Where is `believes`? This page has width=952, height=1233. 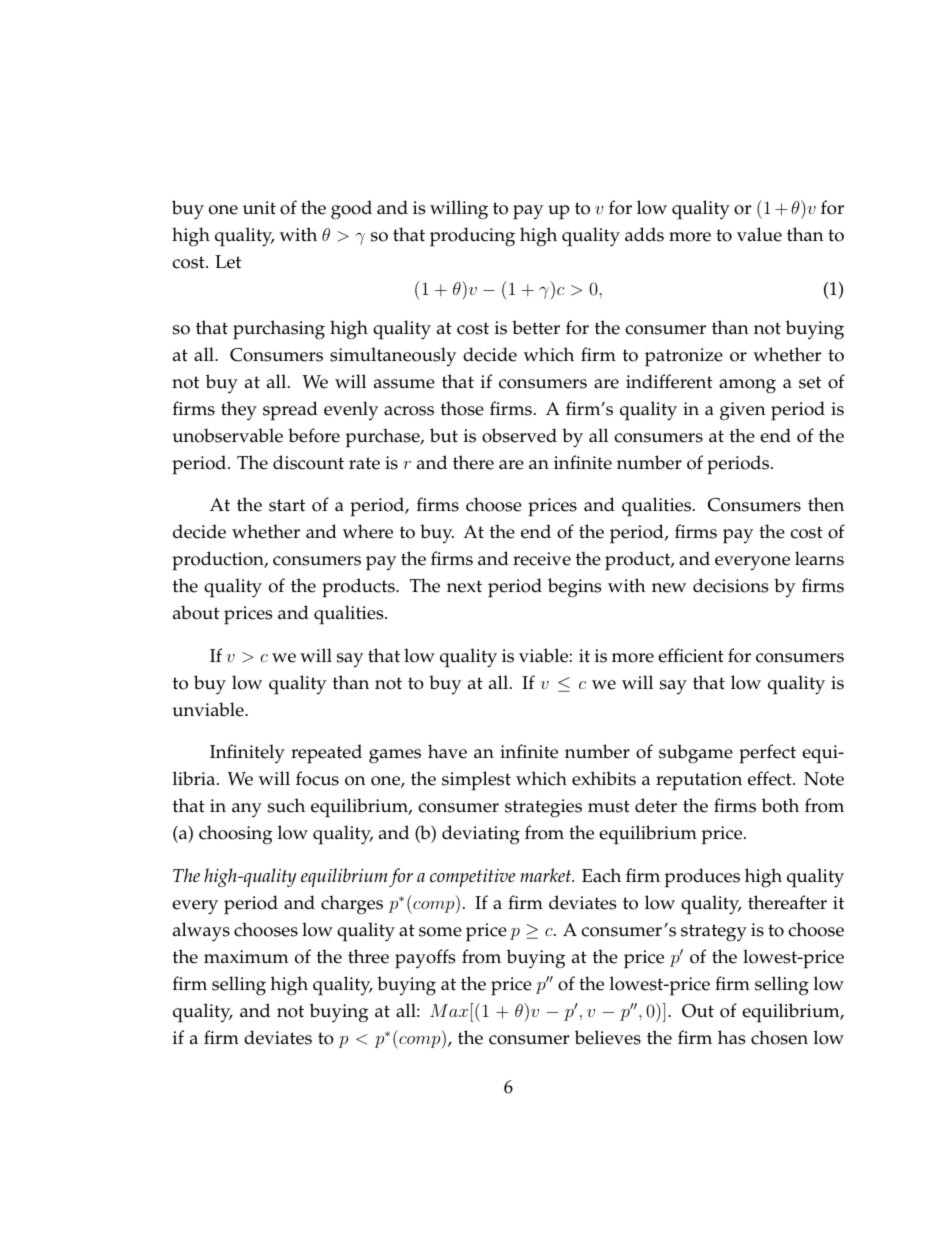
believes is located at coordinates (608, 1037).
